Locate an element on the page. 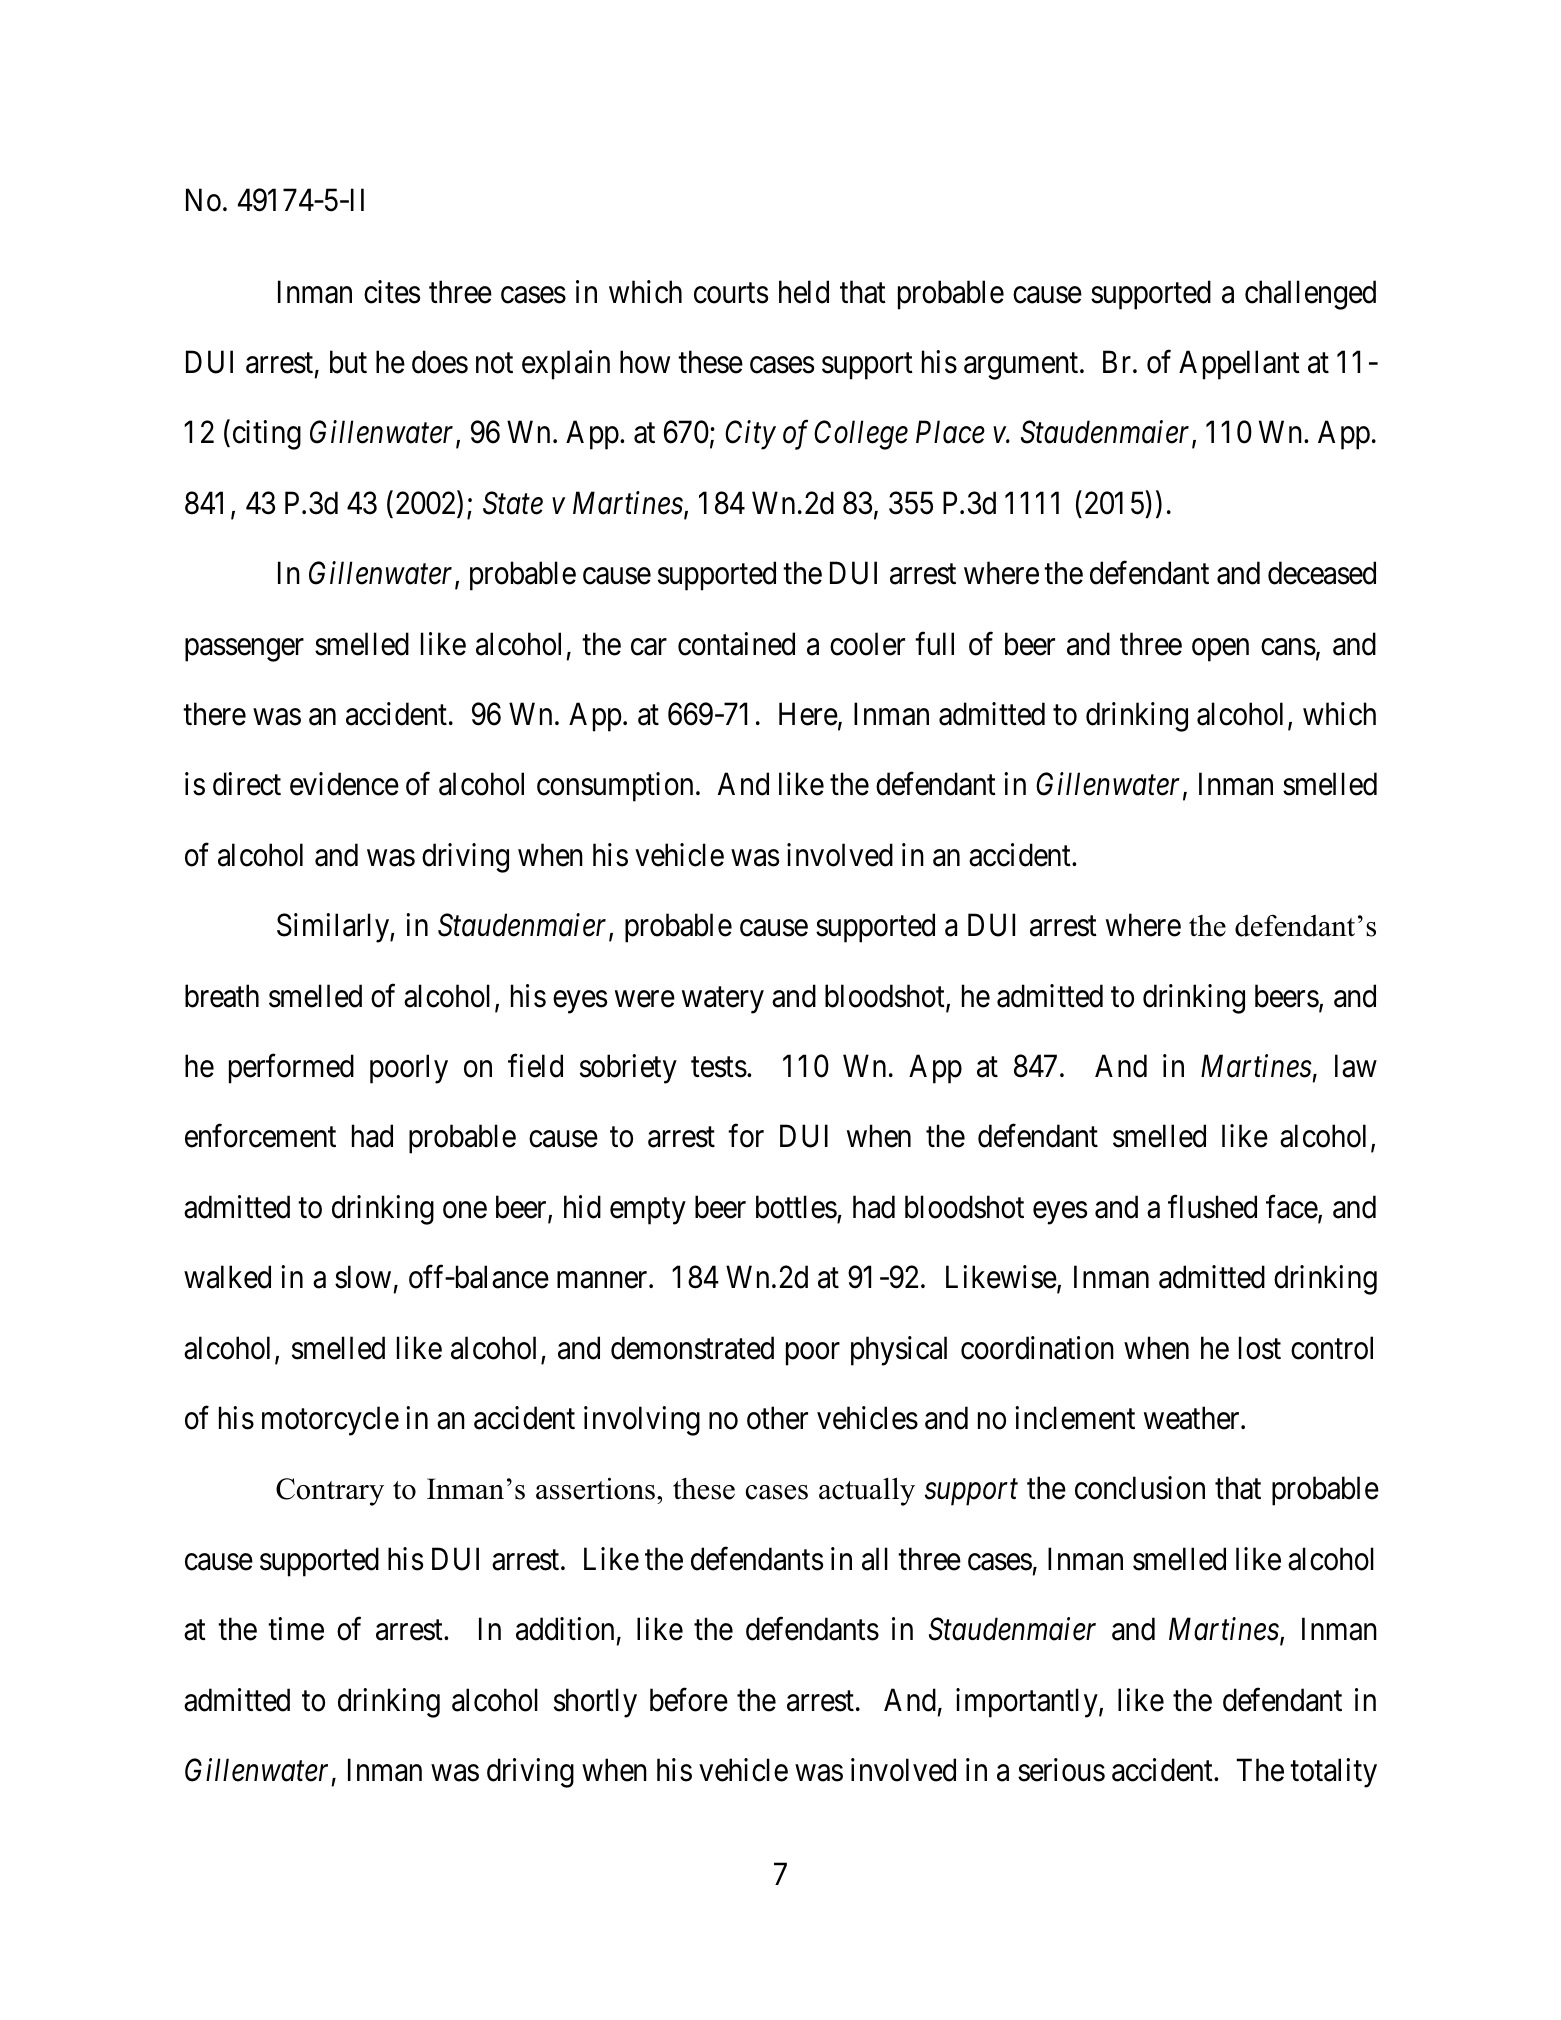  open is located at coordinates (1220, 650).
